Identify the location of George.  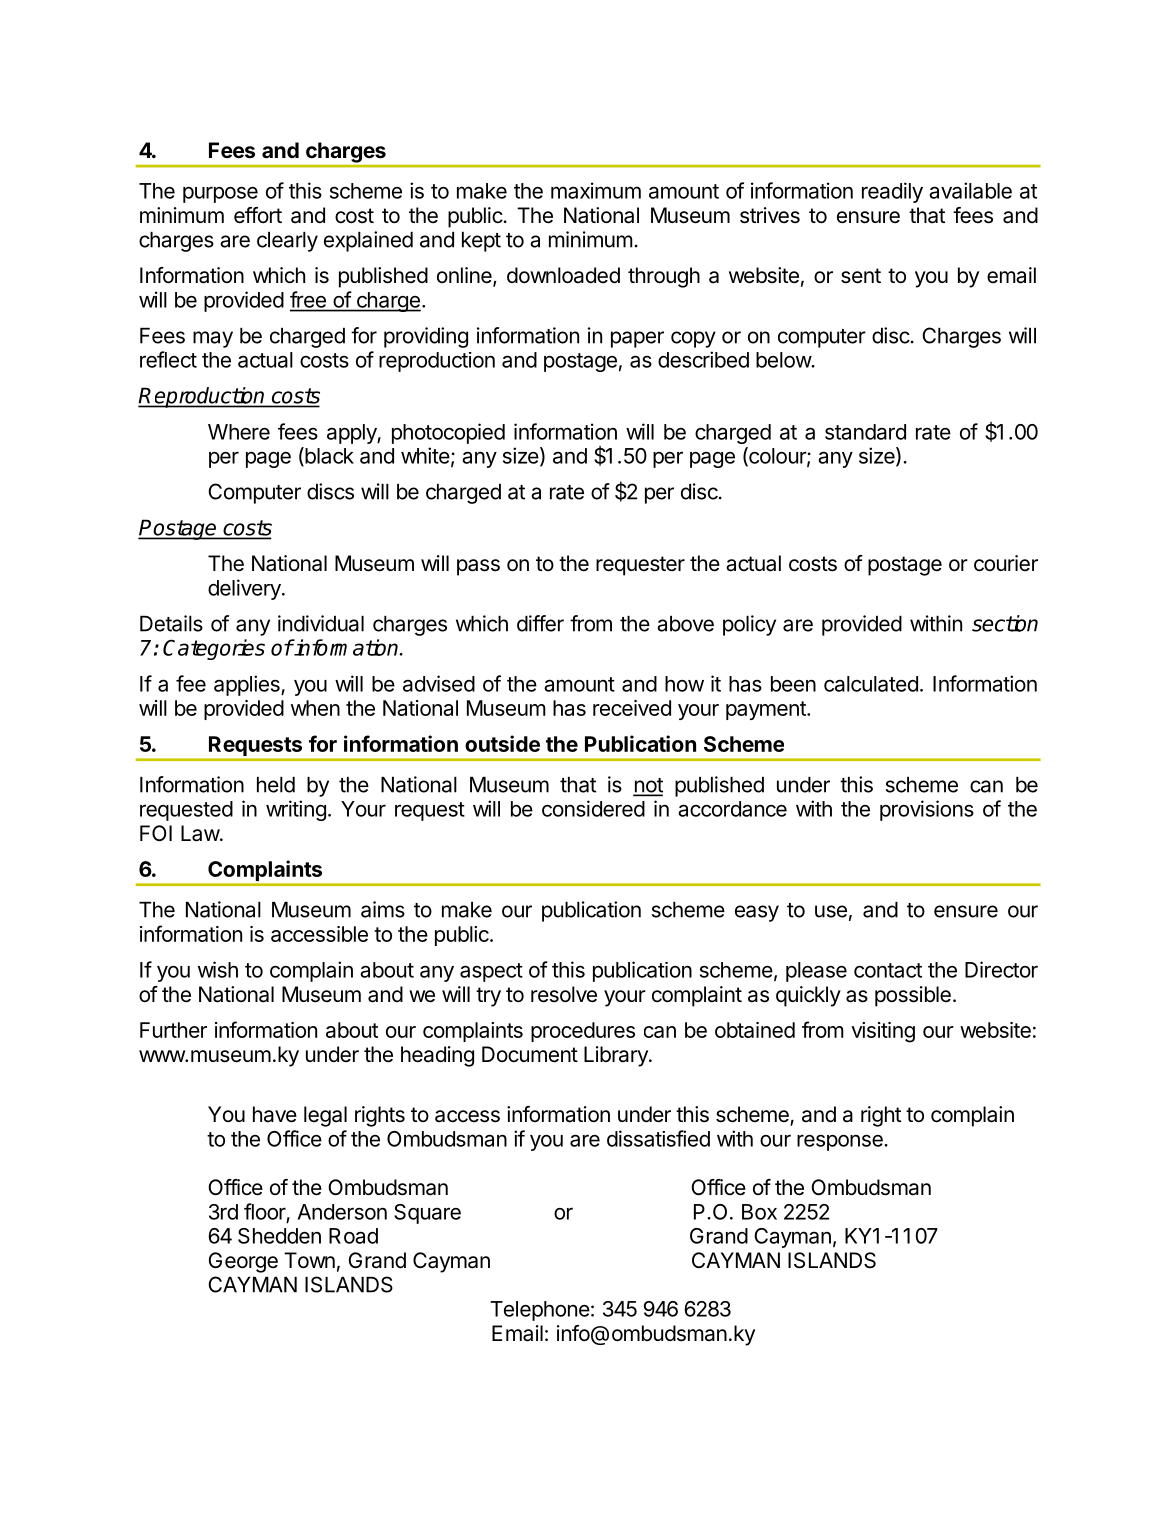
(243, 1262).
